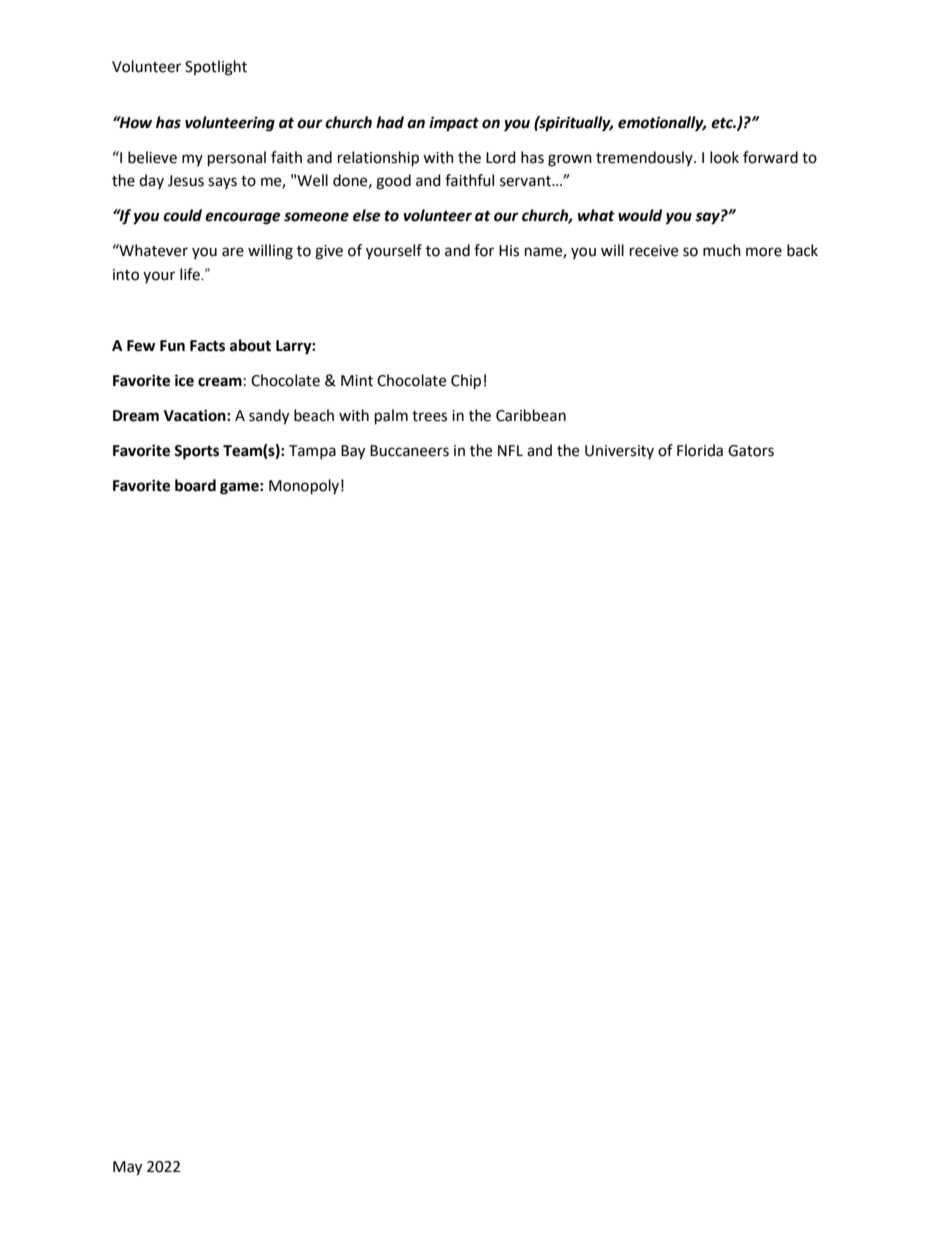  Describe the element at coordinates (454, 124) in the screenshot. I see `impact` at that location.
